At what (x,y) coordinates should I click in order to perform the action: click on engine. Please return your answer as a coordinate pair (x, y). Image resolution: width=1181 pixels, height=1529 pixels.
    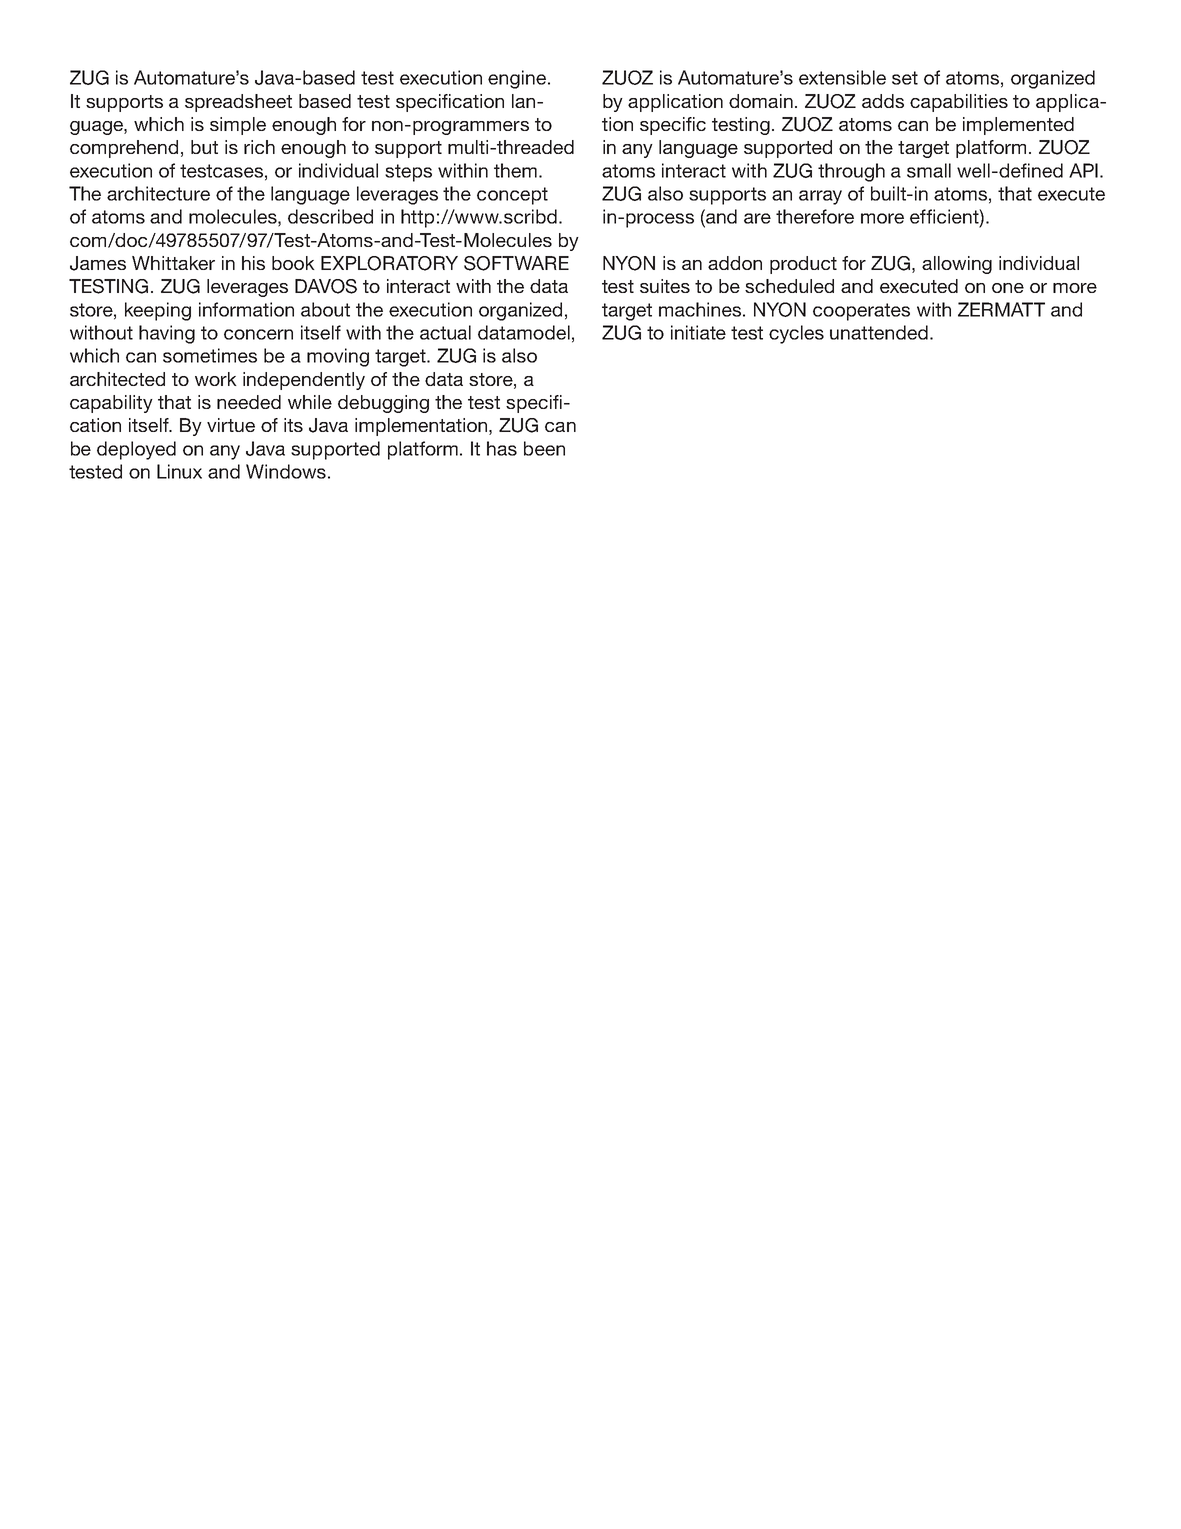
    Looking at the image, I should click on (518, 79).
